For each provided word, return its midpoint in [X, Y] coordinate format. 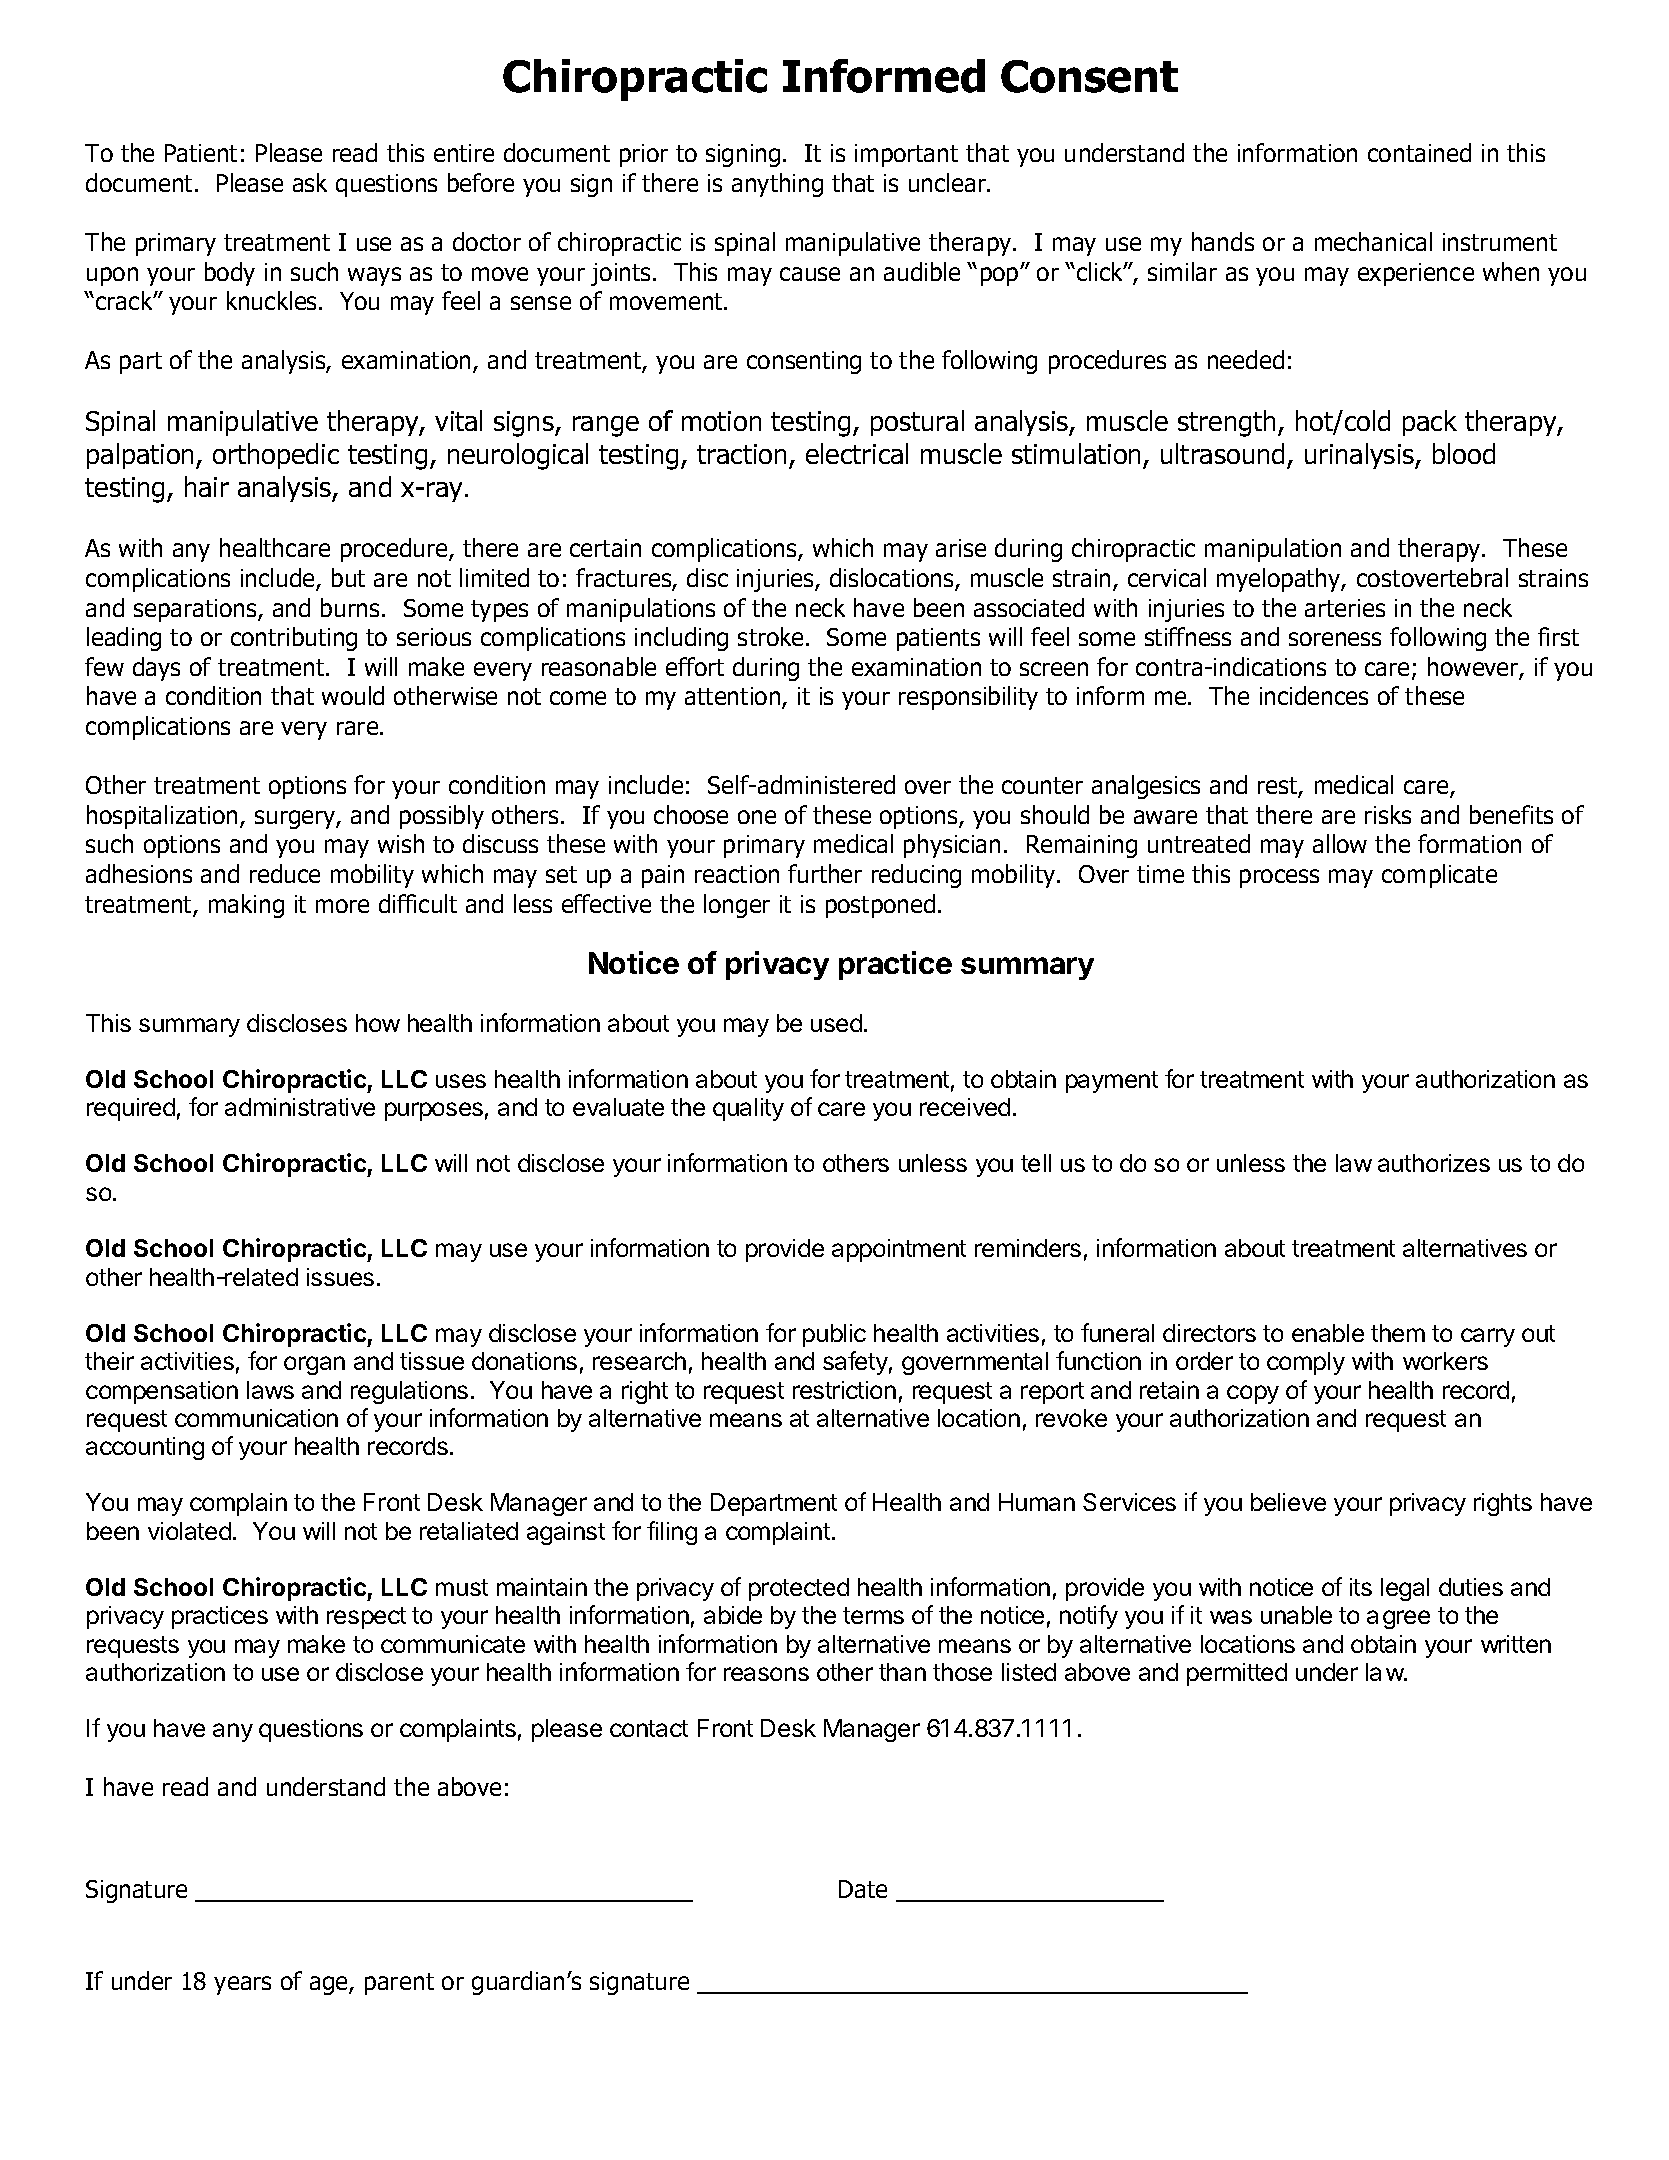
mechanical [1373, 241]
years [242, 1985]
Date [863, 1889]
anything [777, 185]
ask [310, 182]
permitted [1237, 1674]
